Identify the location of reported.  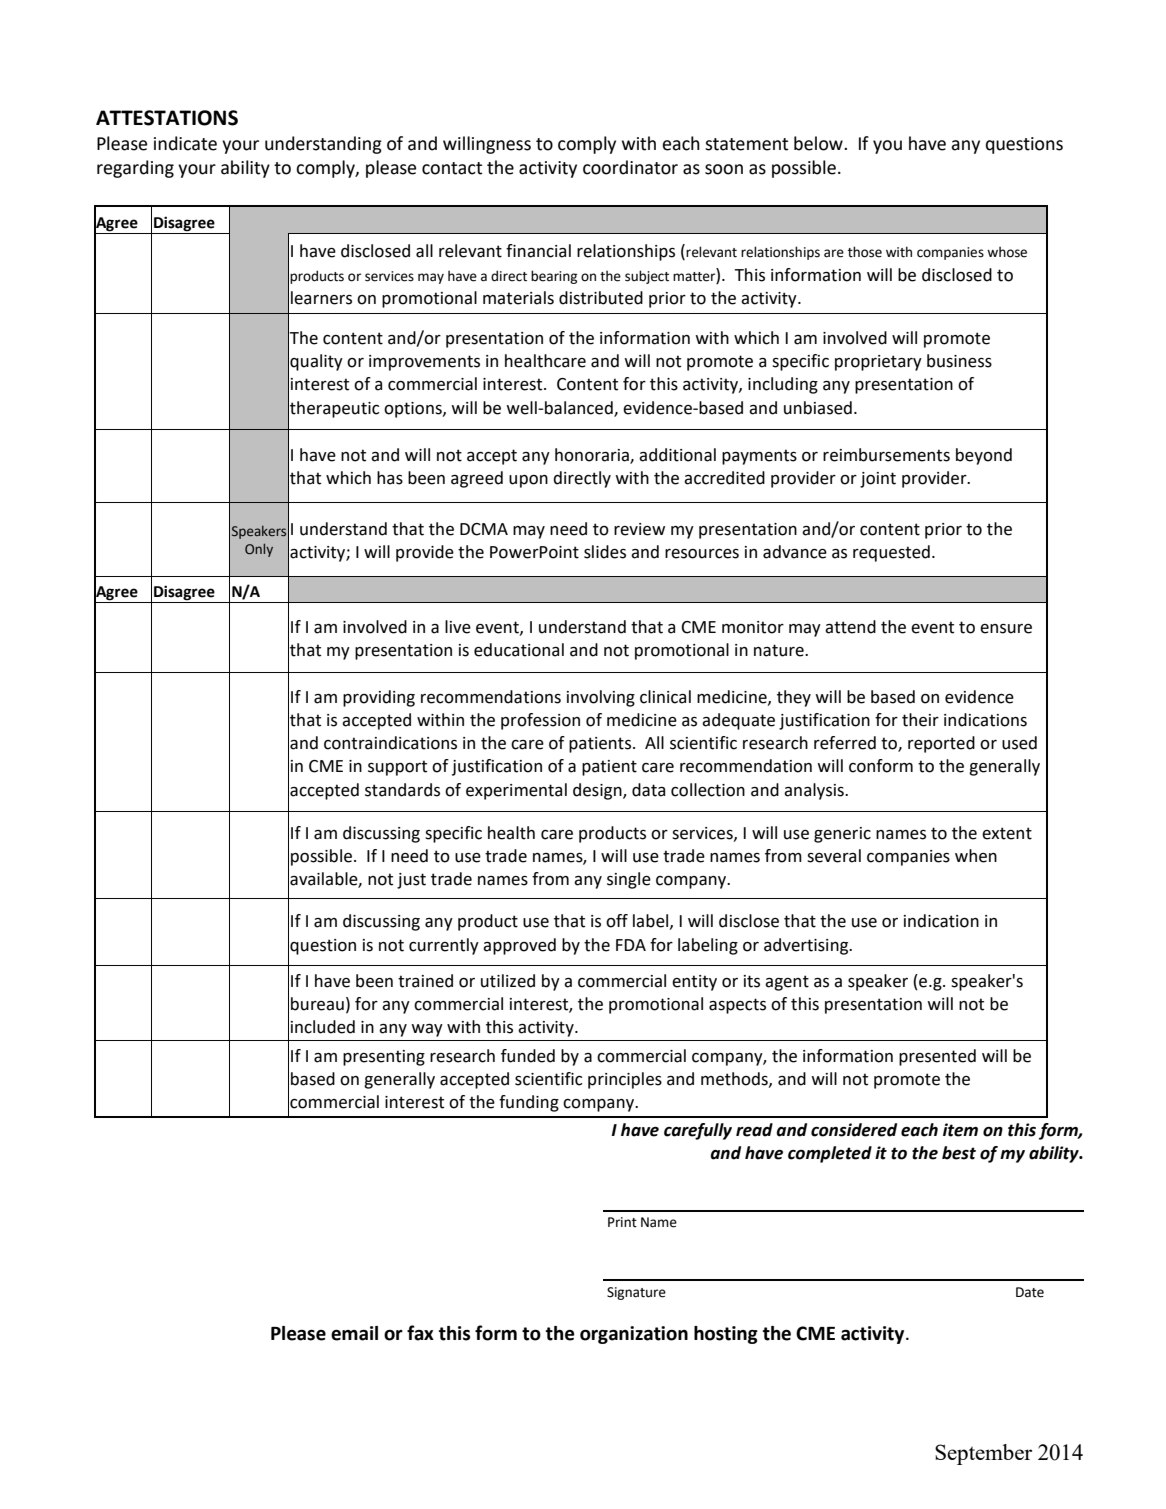
(941, 744).
